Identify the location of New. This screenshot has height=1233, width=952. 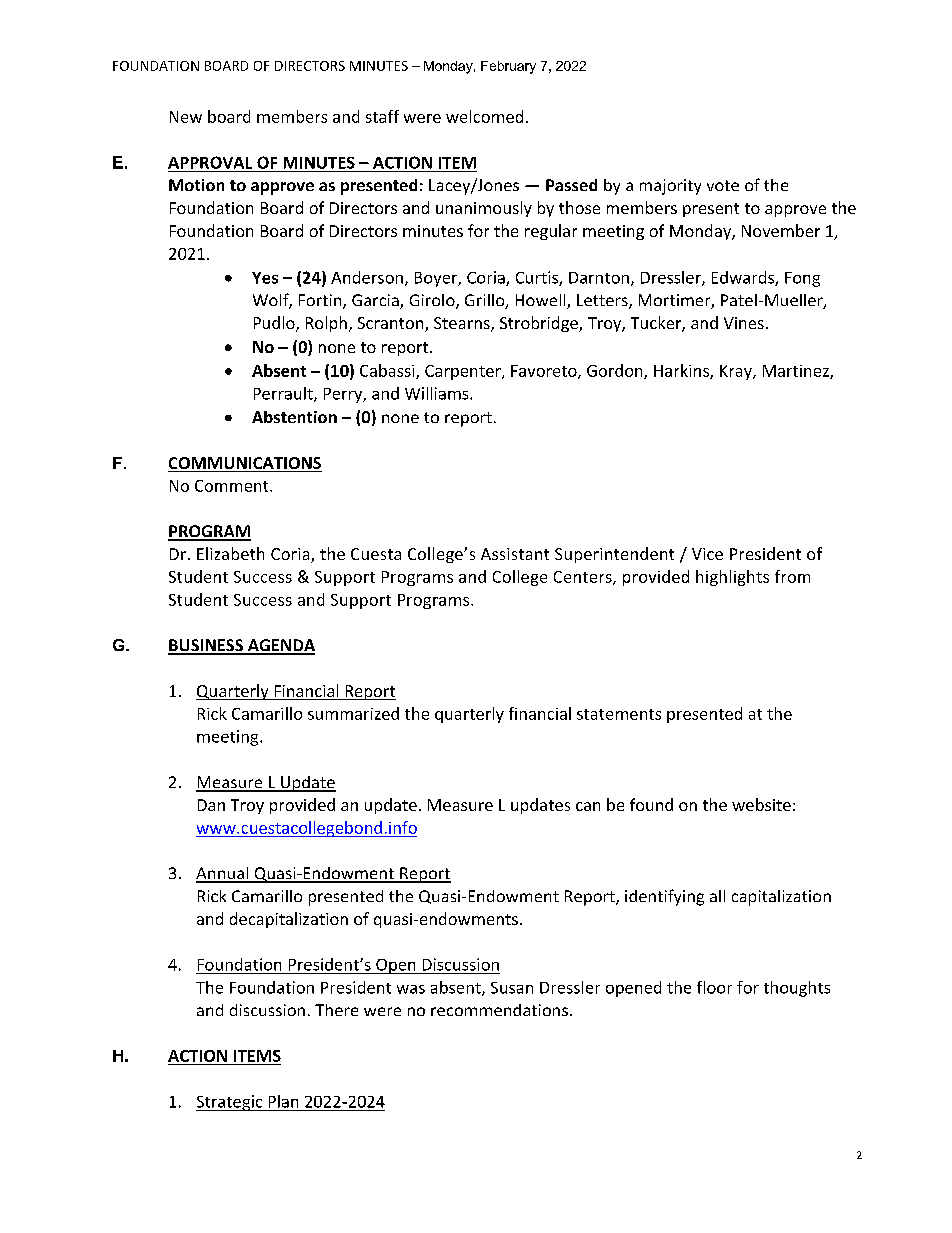
(186, 117).
